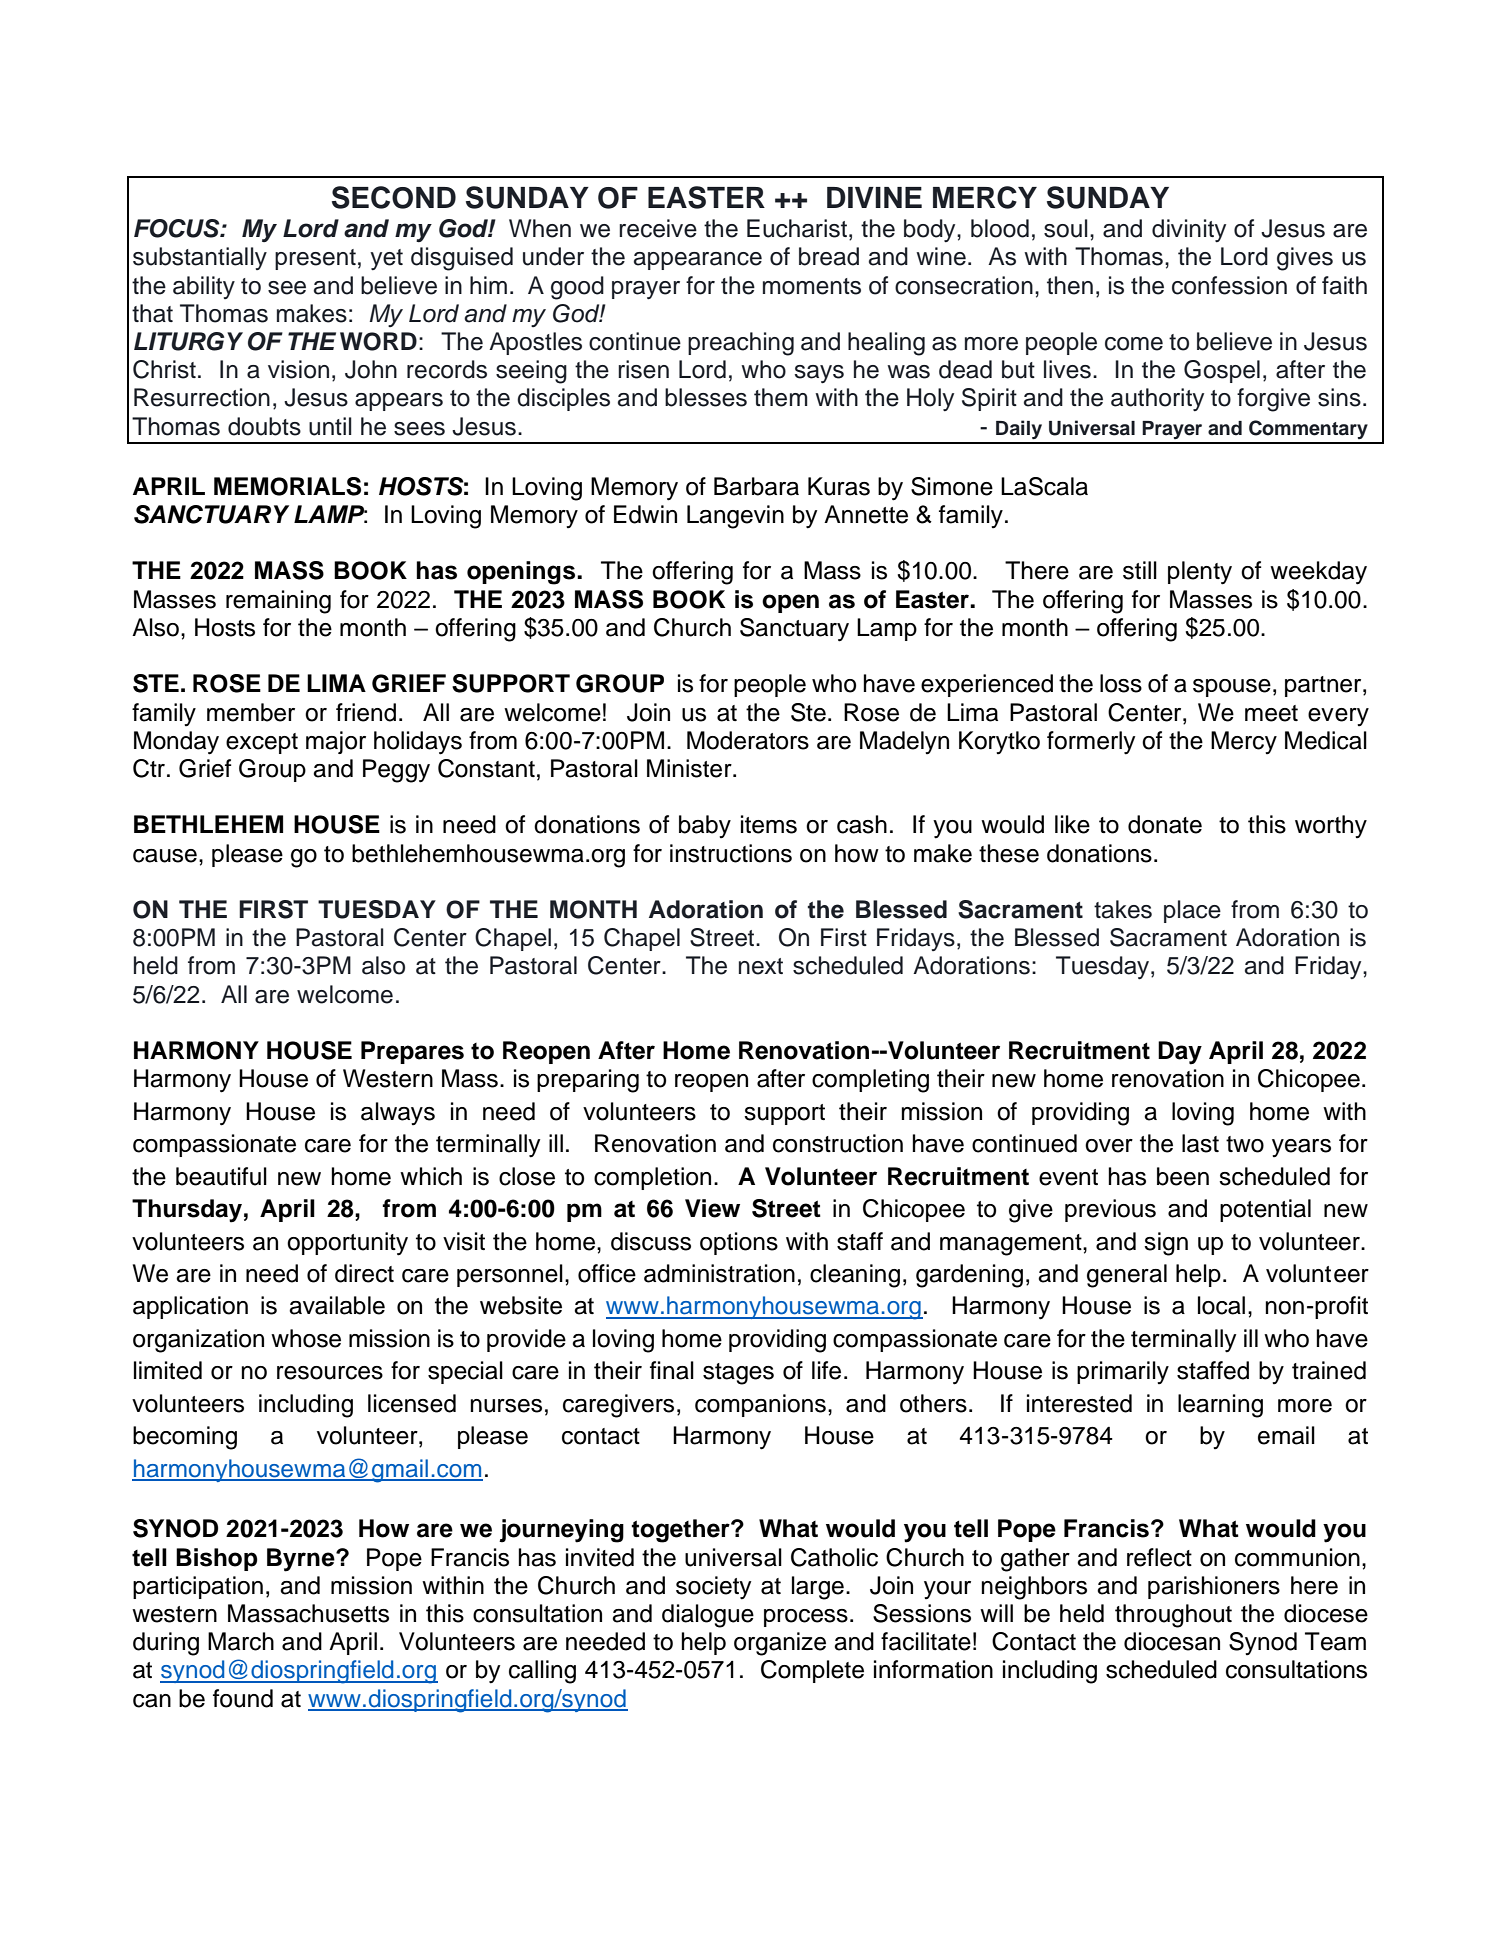 Image resolution: width=1501 pixels, height=1943 pixels. I want to click on View, so click(712, 1208).
